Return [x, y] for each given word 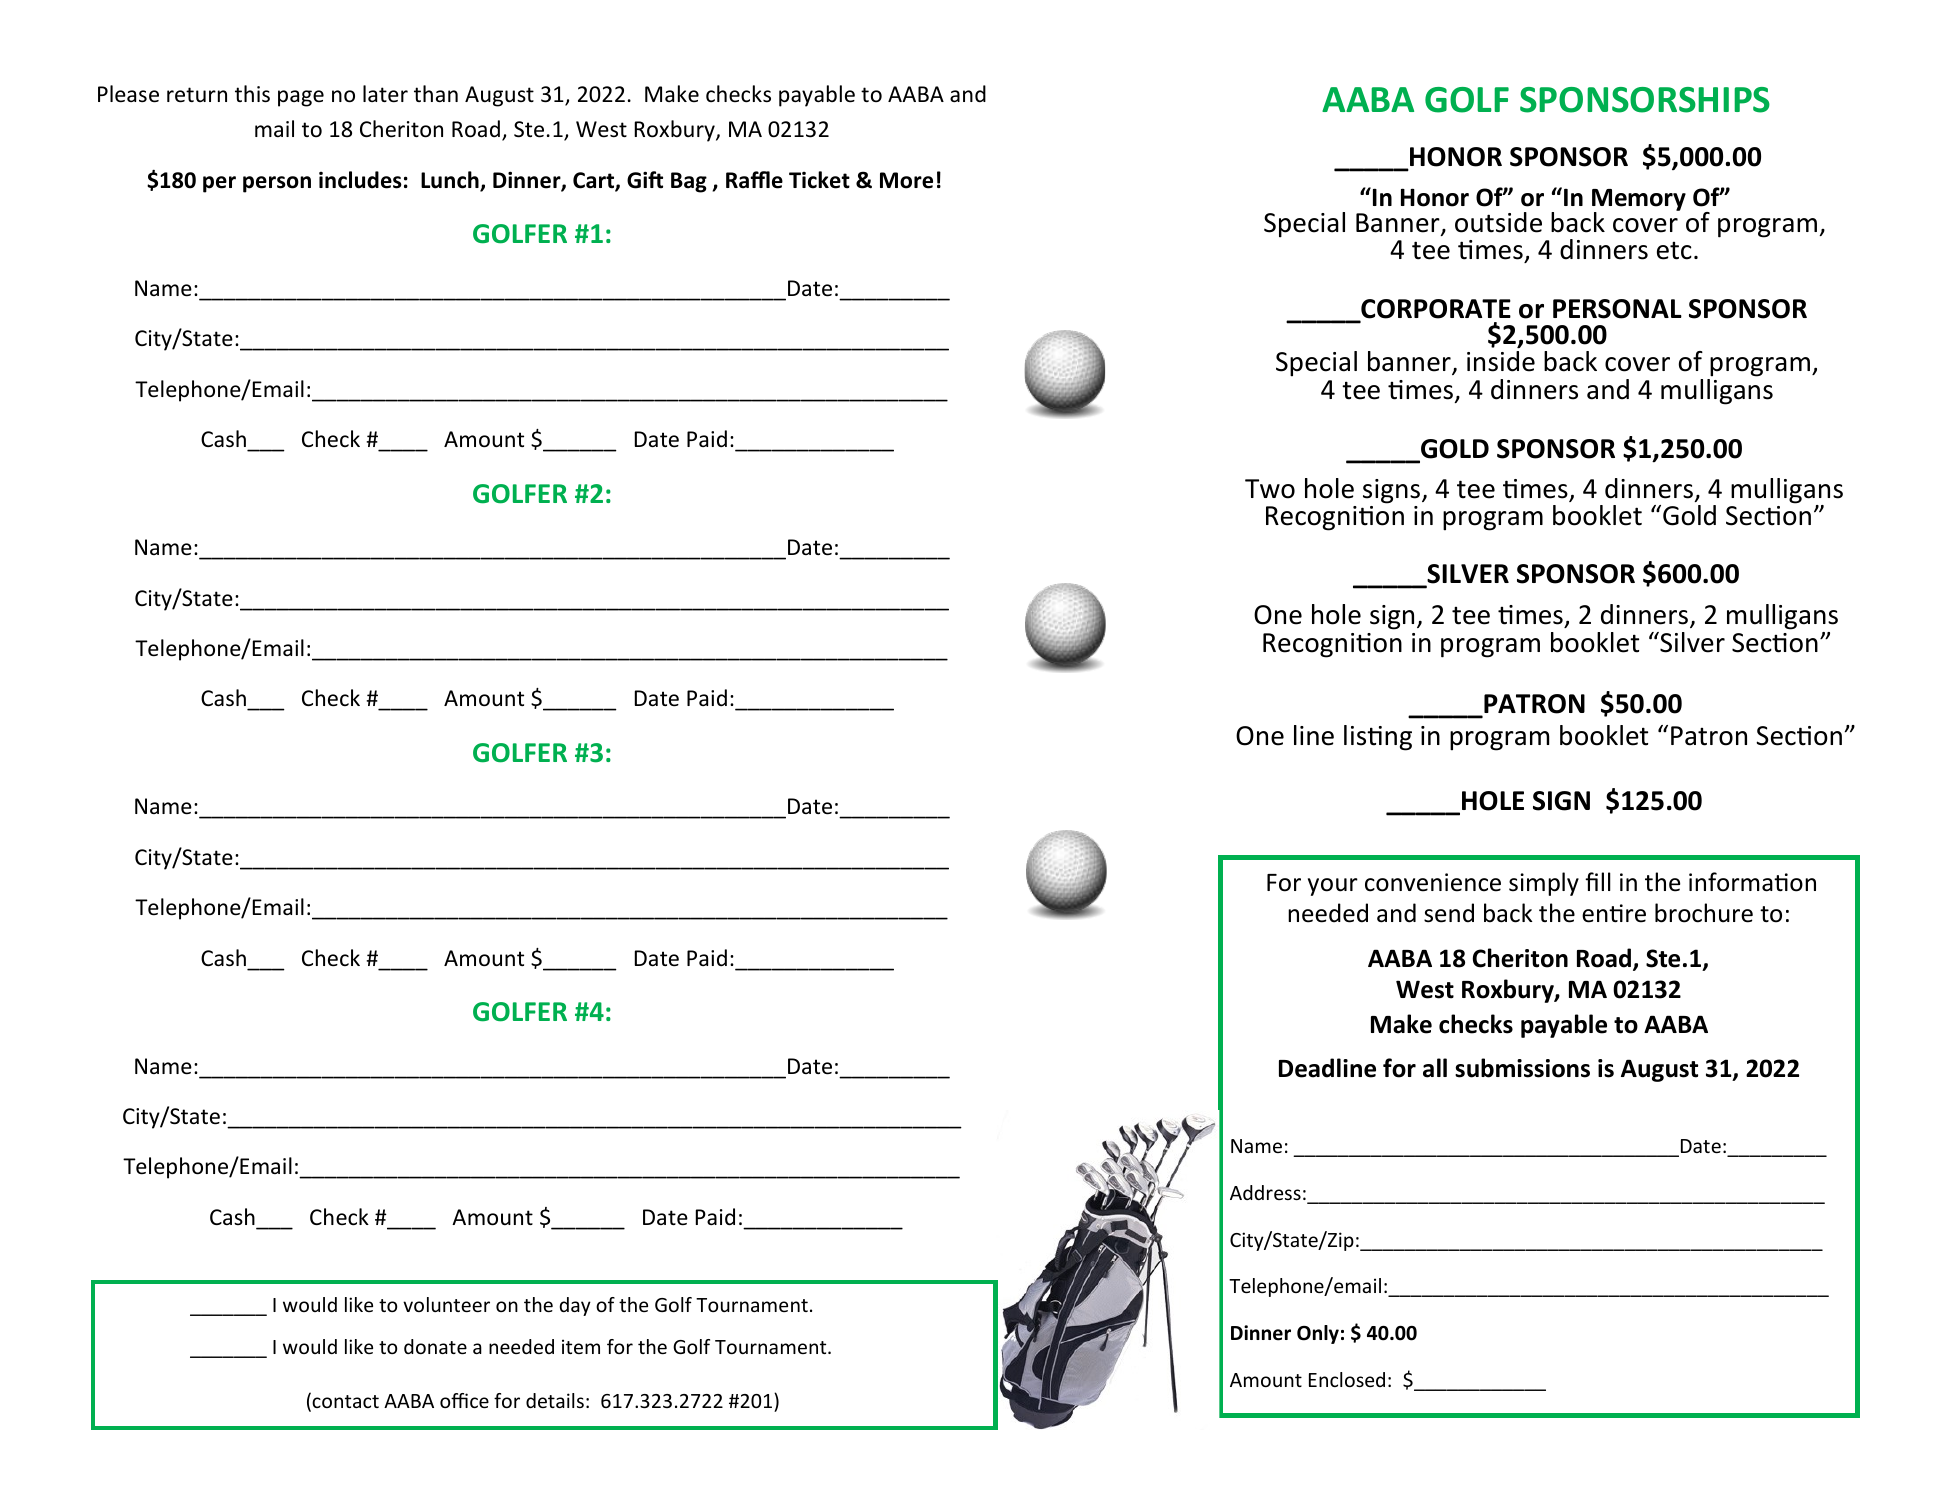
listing [1378, 738]
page [301, 98]
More [906, 180]
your [1333, 887]
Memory [1639, 201]
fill [1598, 881]
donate [435, 1346]
